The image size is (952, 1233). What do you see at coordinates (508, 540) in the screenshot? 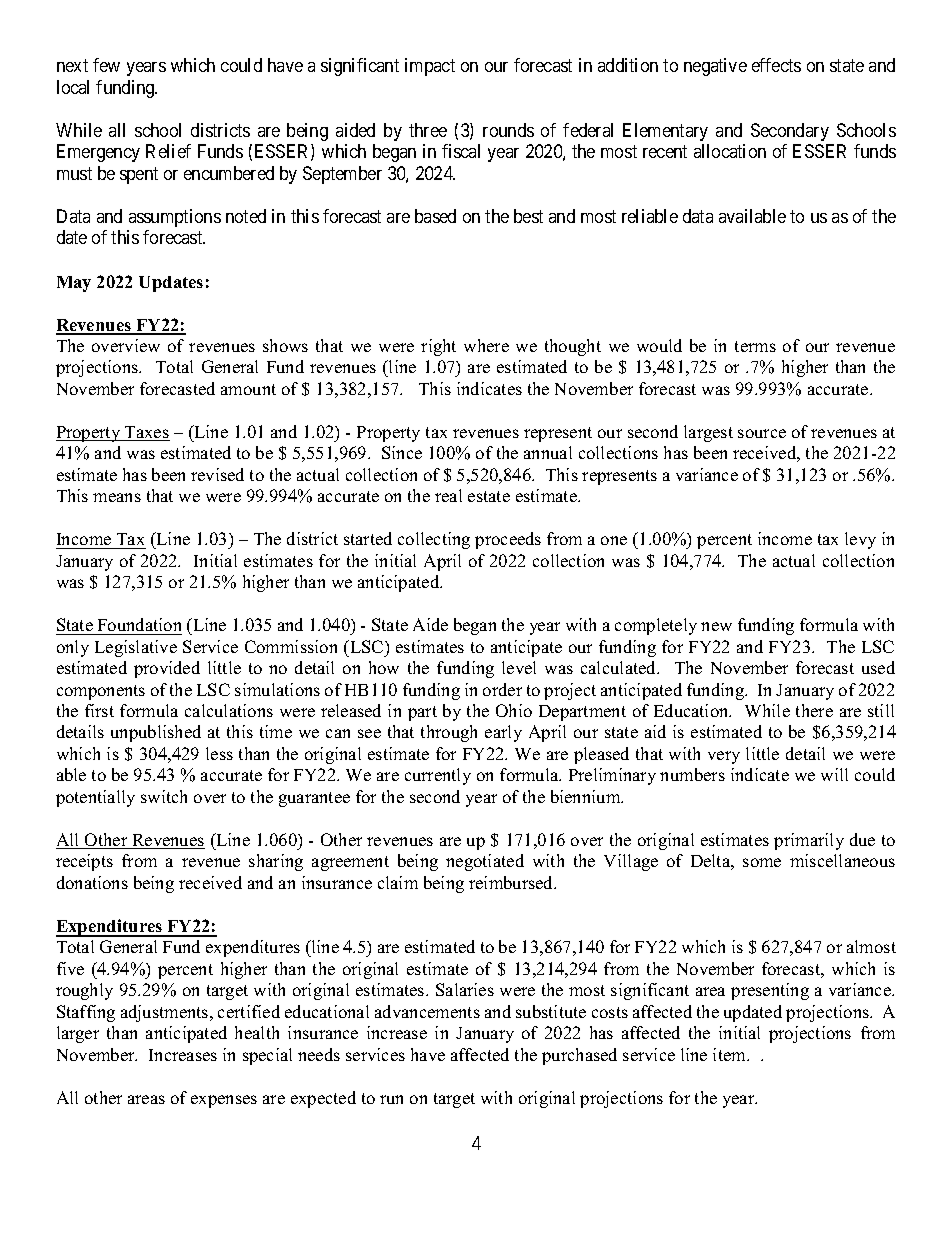
I see `proceeds` at bounding box center [508, 540].
